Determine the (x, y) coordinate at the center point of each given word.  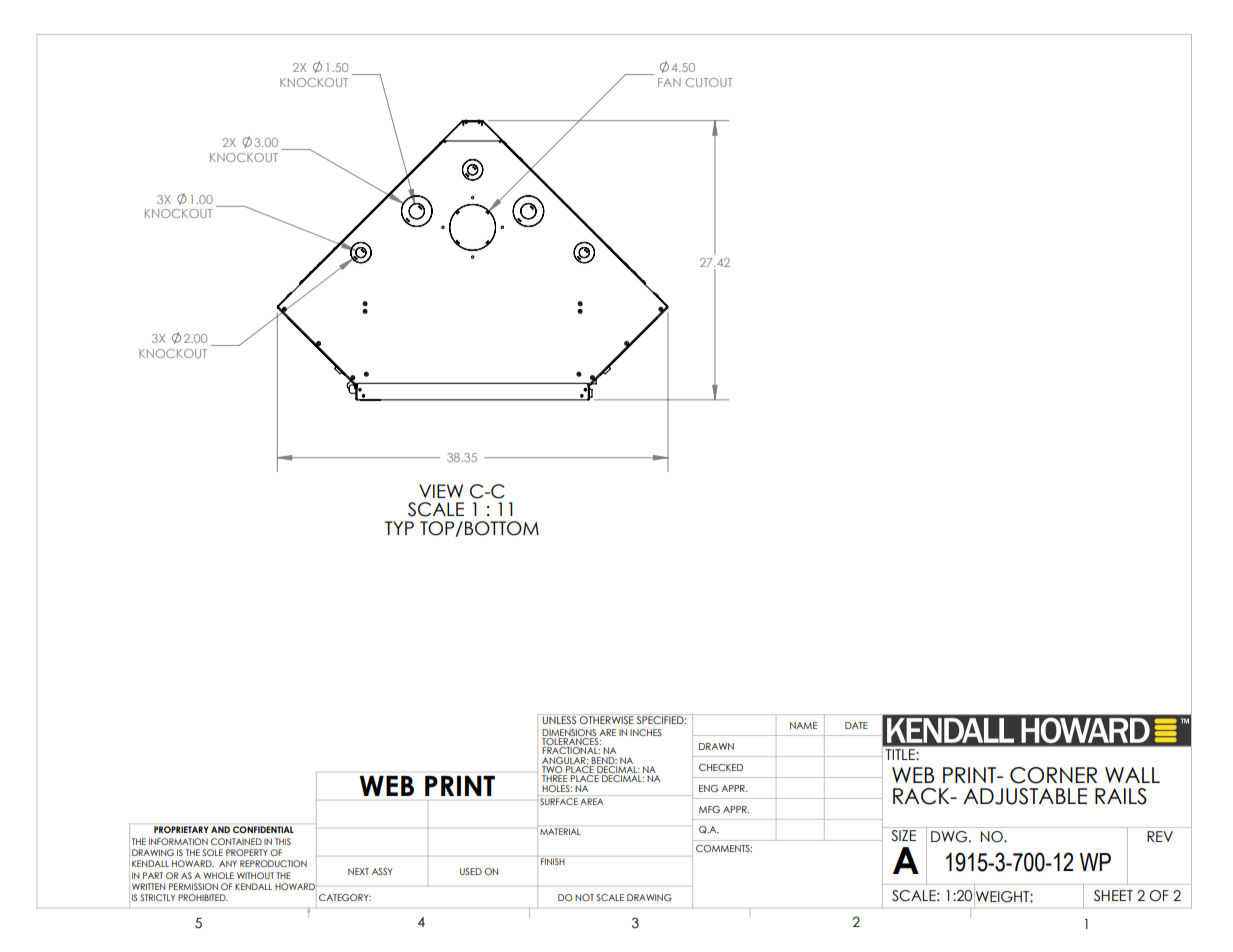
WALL (1132, 775)
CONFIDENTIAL (263, 829)
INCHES (646, 732)
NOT (584, 897)
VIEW (441, 491)
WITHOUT (255, 875)
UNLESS (560, 719)
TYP (399, 528)
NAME (803, 725)
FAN (669, 82)
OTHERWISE (607, 719)
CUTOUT (709, 82)
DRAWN (716, 746)
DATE (856, 725)
